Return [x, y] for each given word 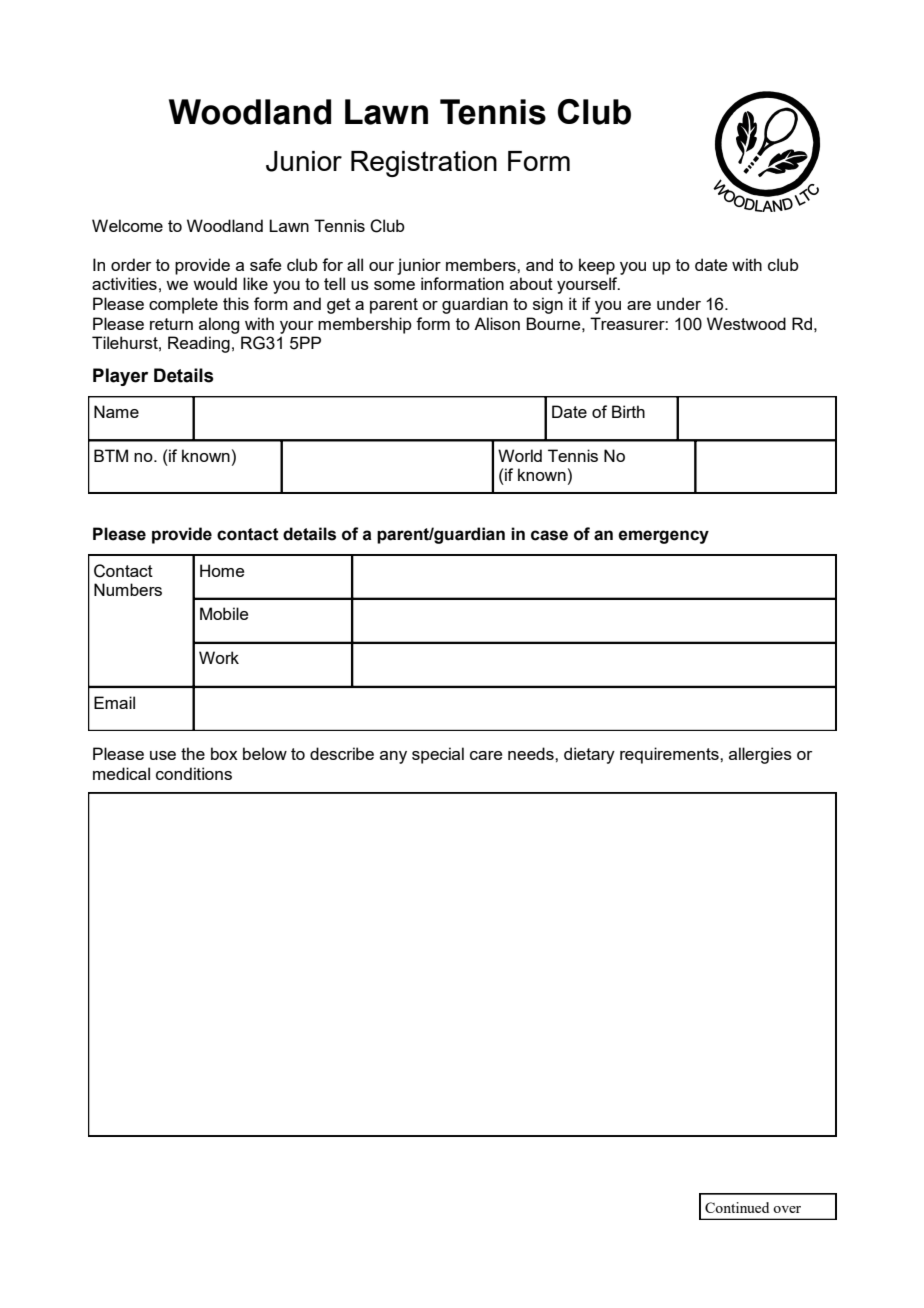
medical [121, 773]
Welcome [127, 225]
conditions [194, 773]
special [438, 755]
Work [219, 657]
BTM [111, 455]
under [679, 303]
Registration [424, 164]
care [486, 755]
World [520, 455]
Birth [628, 411]
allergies [760, 755]
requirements [670, 755]
